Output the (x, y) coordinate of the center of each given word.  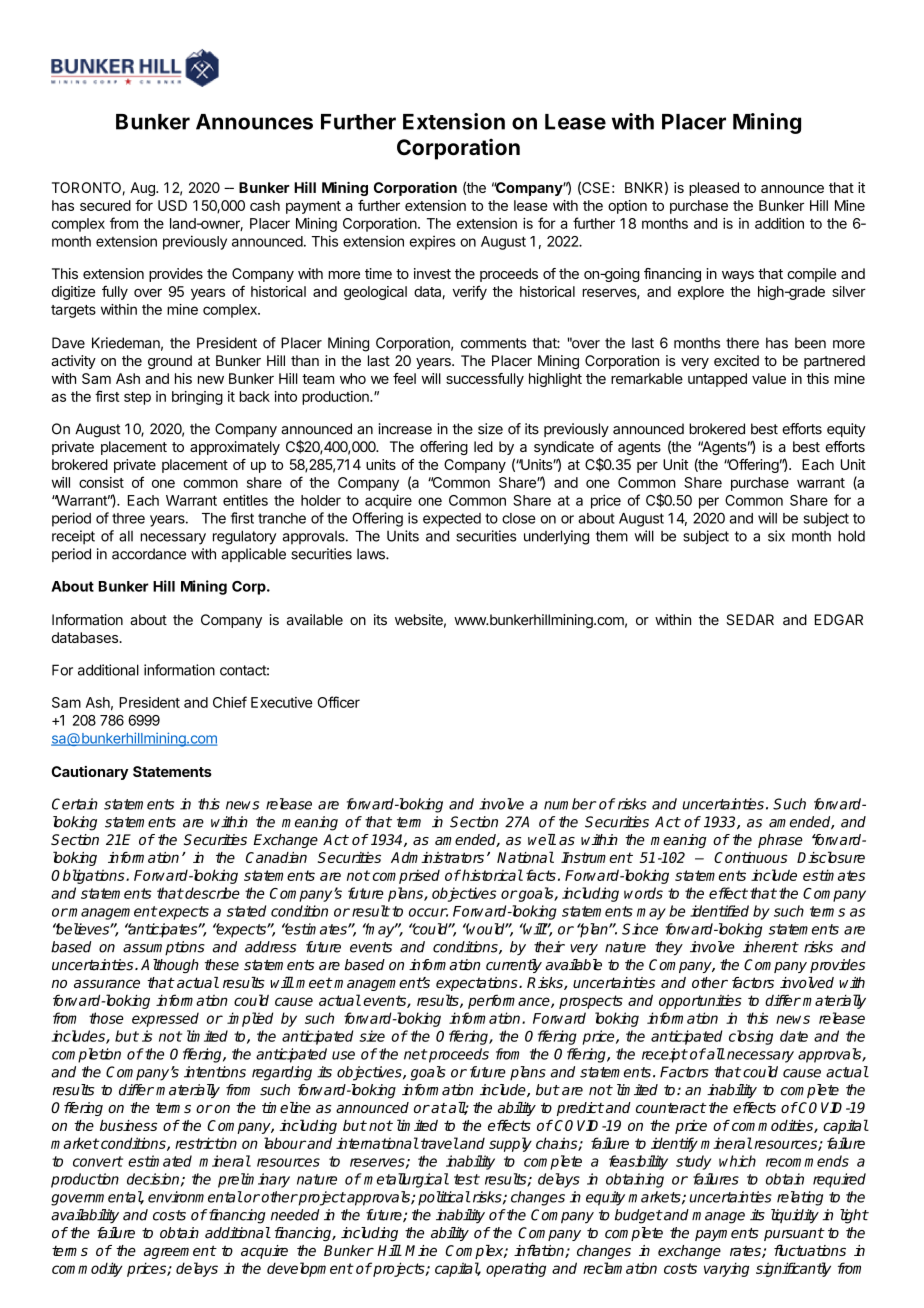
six (776, 536)
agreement (180, 1252)
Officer (339, 702)
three (128, 518)
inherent (770, 947)
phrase (780, 841)
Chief (230, 702)
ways (738, 276)
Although (170, 966)
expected (452, 520)
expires (433, 243)
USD (172, 205)
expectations (478, 984)
